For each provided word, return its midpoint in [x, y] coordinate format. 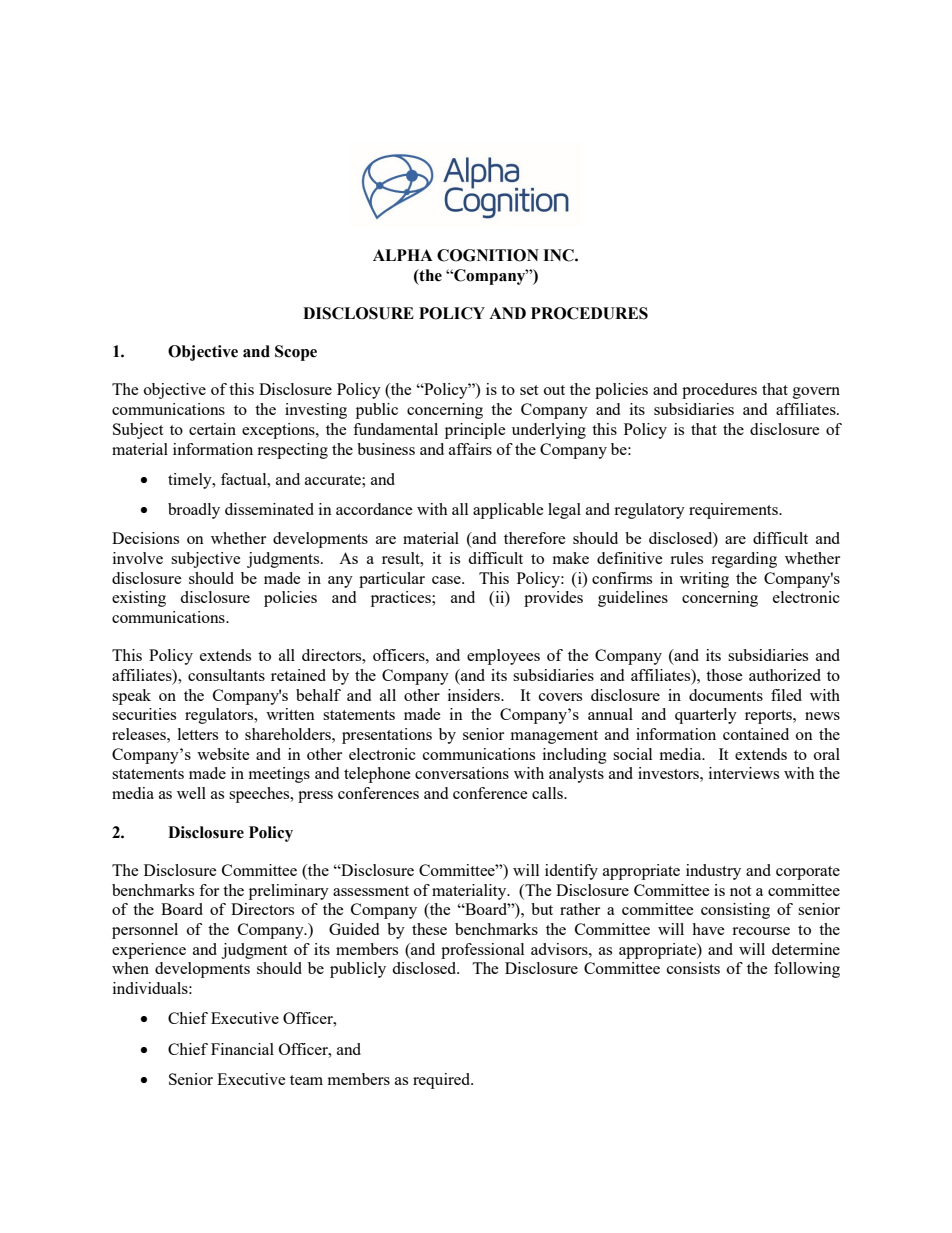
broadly [194, 511]
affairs [470, 449]
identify [571, 872]
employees [503, 657]
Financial [242, 1049]
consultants [226, 675]
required [443, 1081]
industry [713, 872]
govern [816, 393]
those [724, 675]
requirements [734, 511]
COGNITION [488, 255]
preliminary [289, 892]
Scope [296, 353]
